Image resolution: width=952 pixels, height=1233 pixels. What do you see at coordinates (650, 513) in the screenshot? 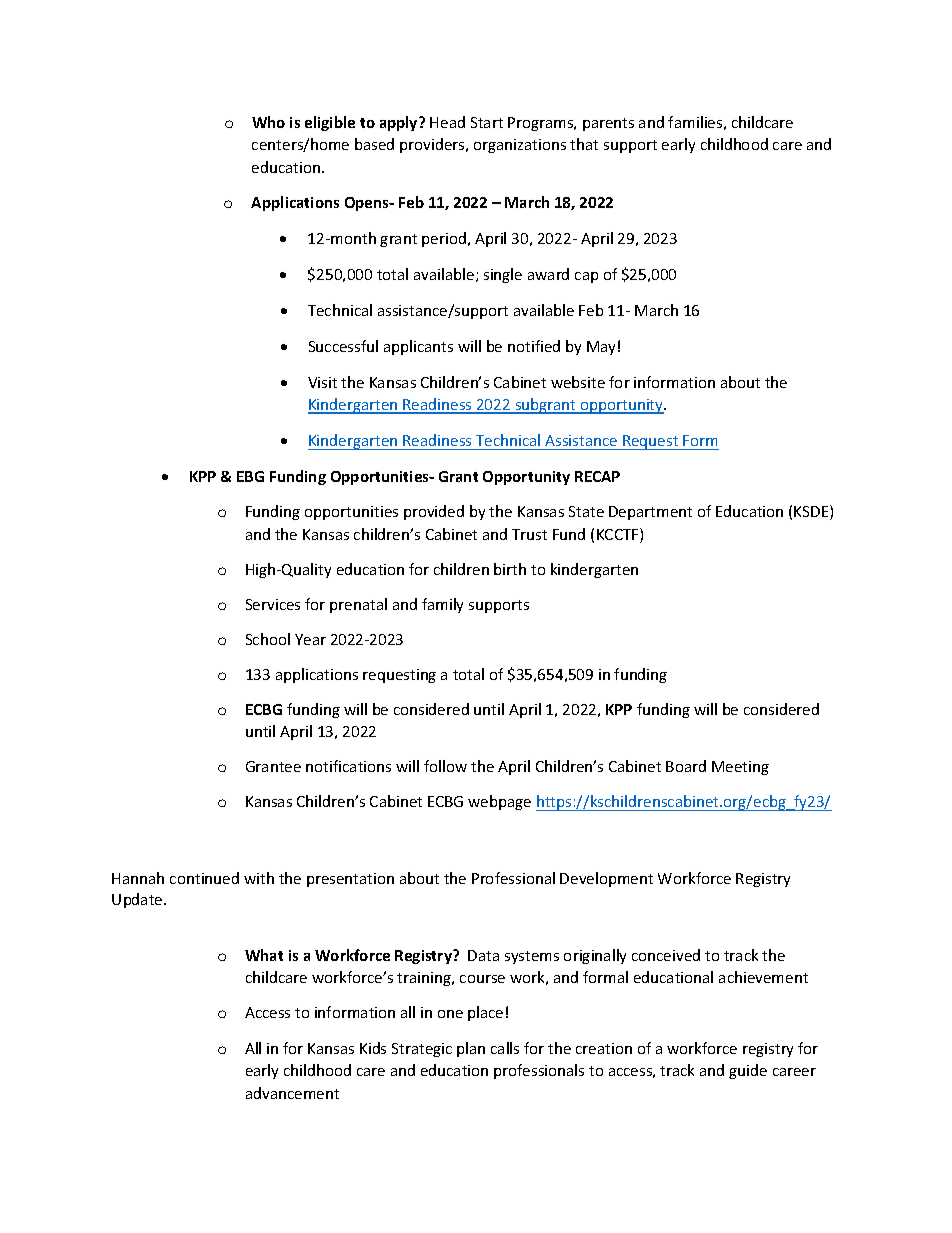
I see `Department` at bounding box center [650, 513].
